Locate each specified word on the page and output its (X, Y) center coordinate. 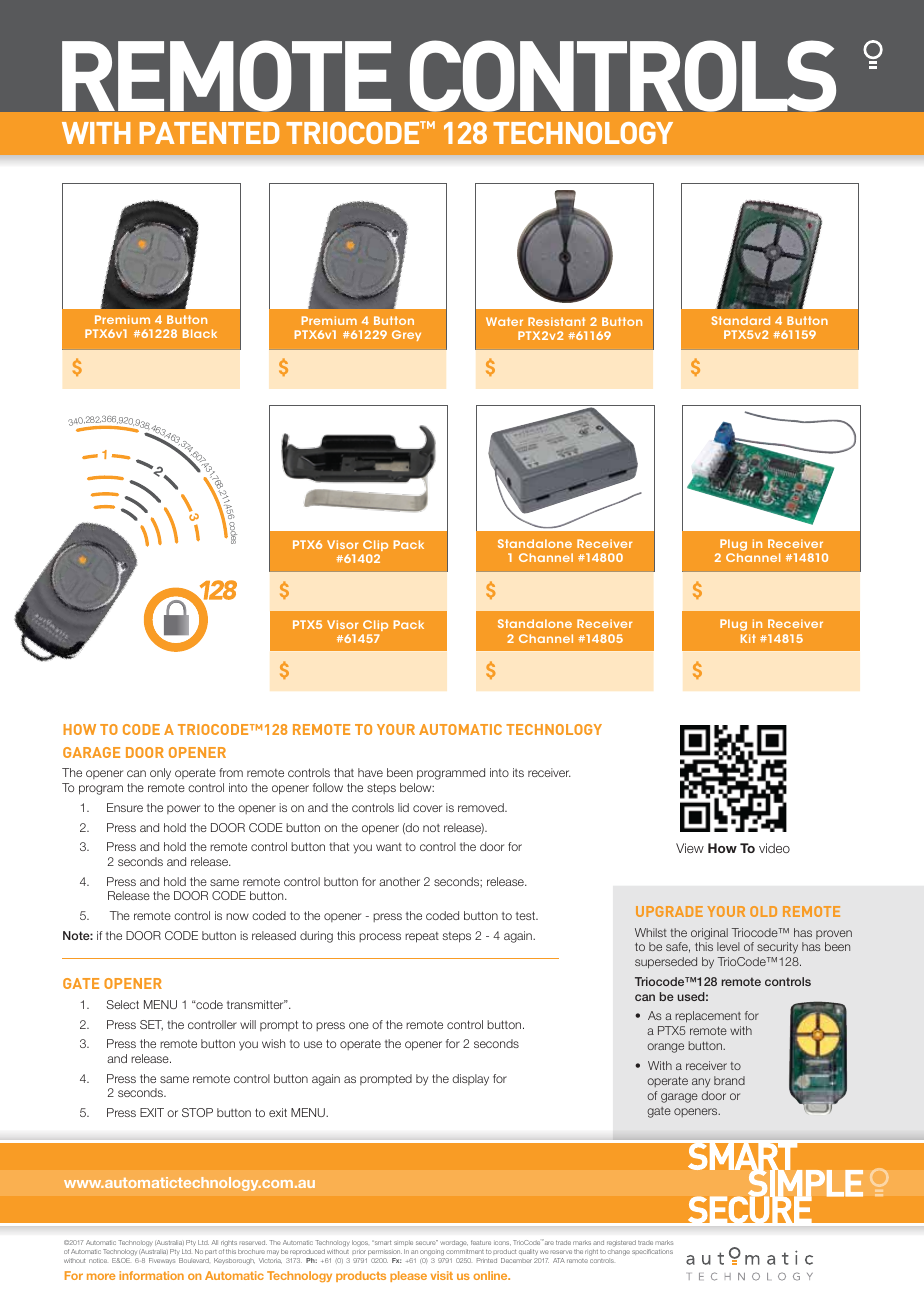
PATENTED (209, 133)
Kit (748, 638)
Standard (741, 320)
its (518, 772)
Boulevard (194, 1260)
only (160, 774)
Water (504, 321)
